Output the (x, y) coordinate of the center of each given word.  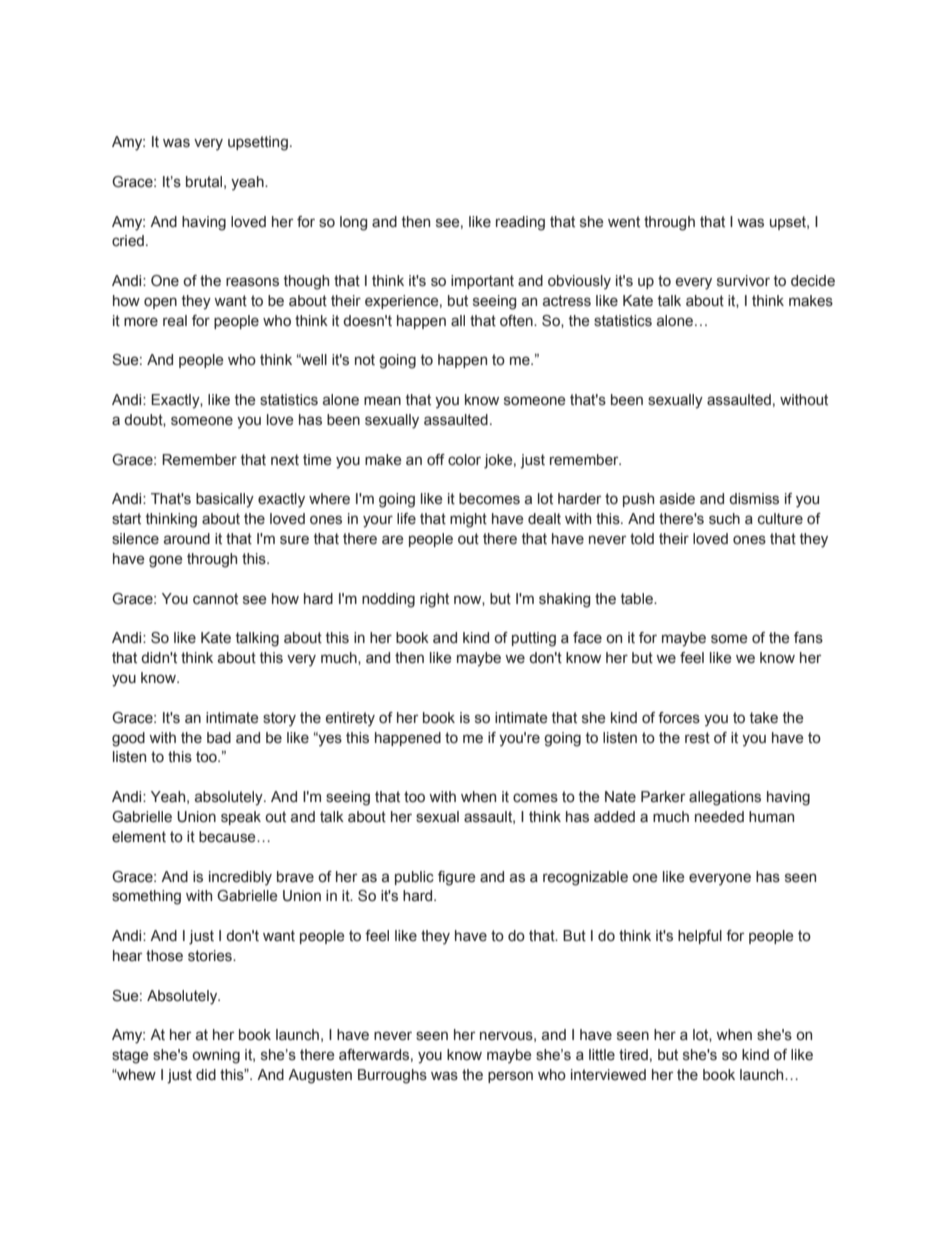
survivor (743, 281)
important (482, 282)
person (510, 1077)
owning (216, 1056)
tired (633, 1055)
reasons (252, 282)
